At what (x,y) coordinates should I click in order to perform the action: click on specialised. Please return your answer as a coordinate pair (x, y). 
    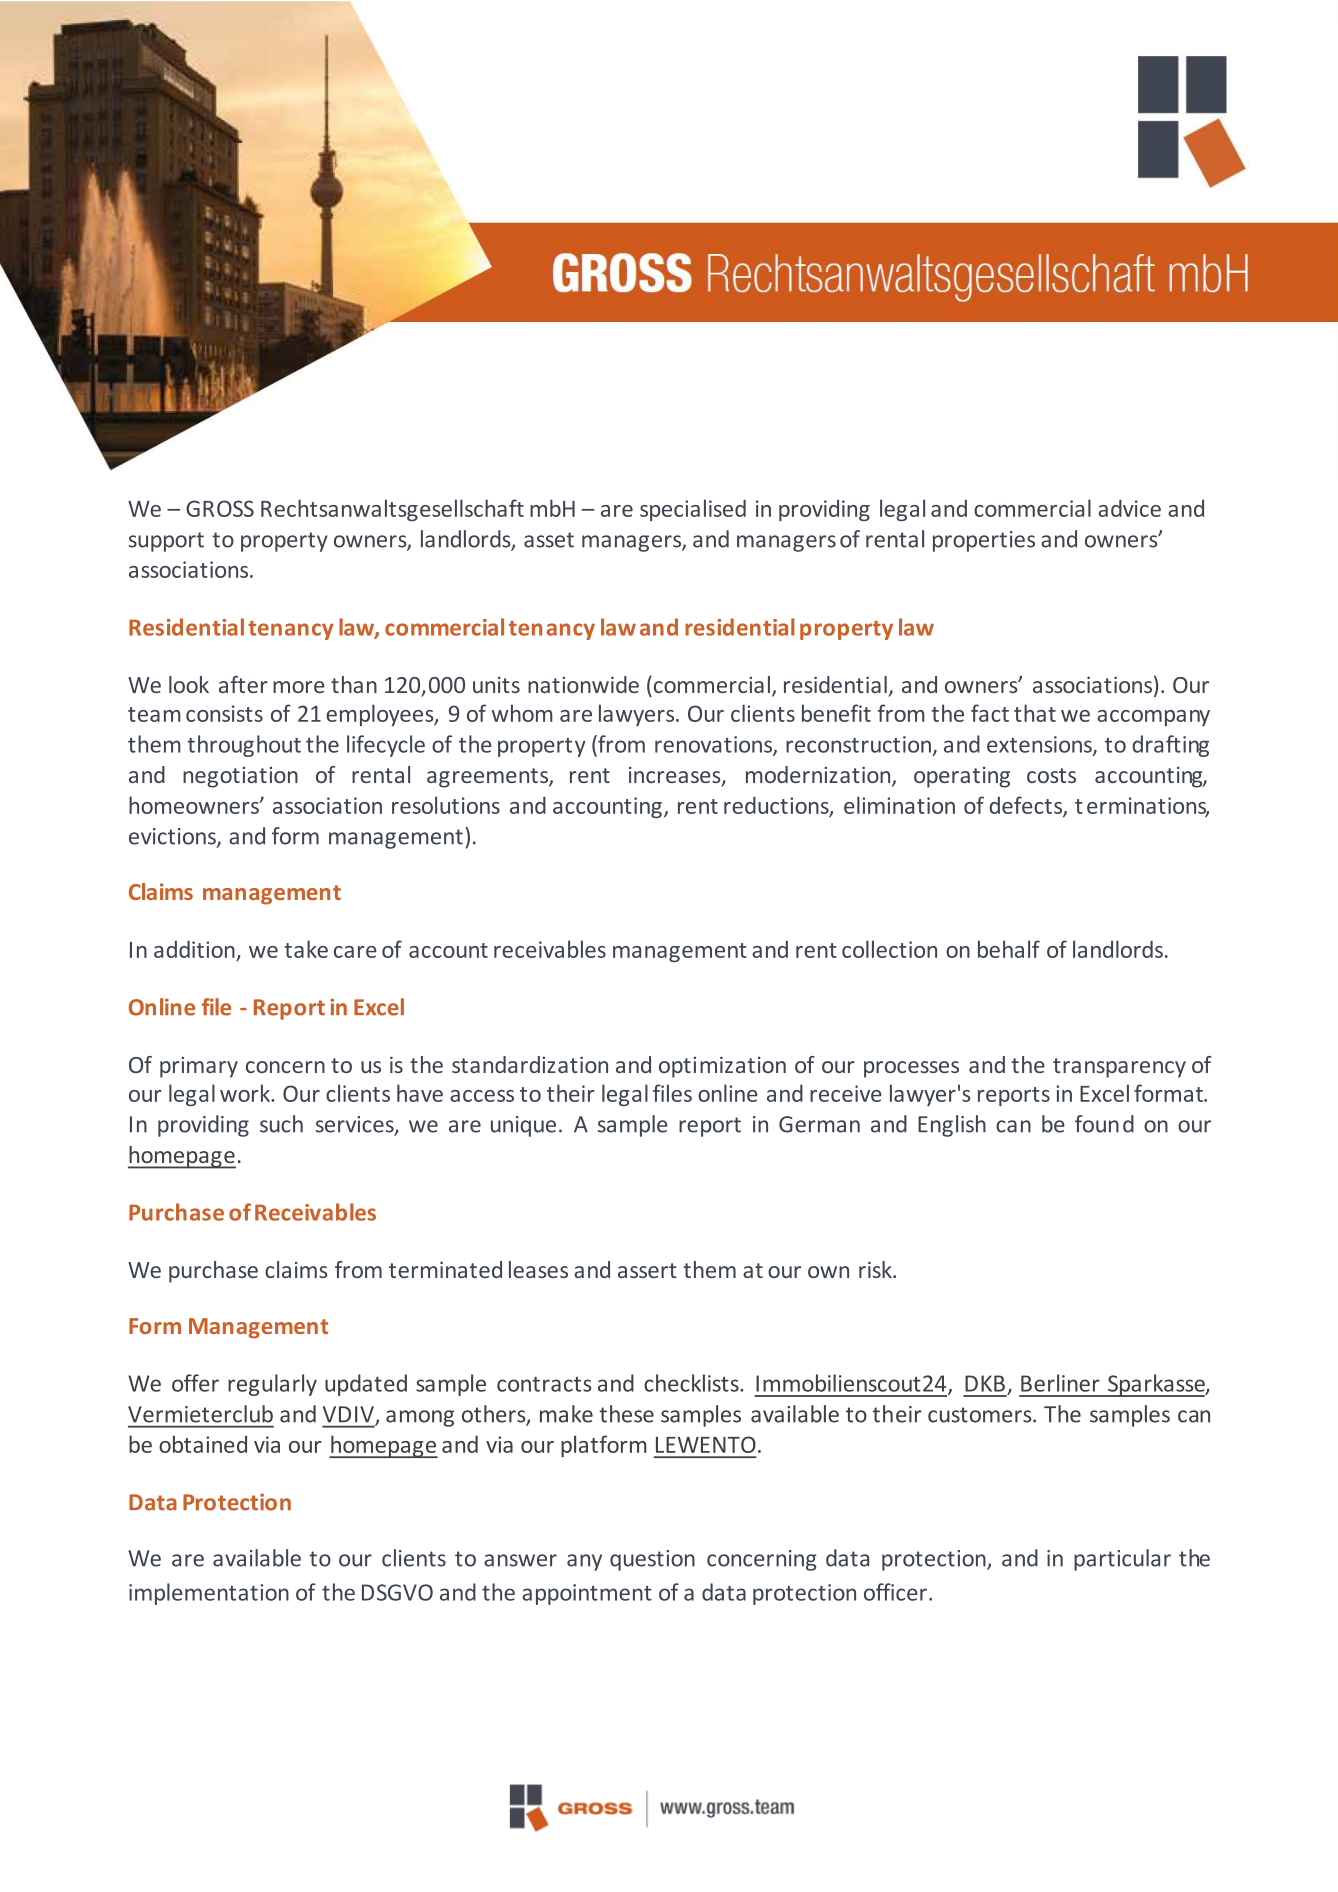
    Looking at the image, I should click on (693, 510).
